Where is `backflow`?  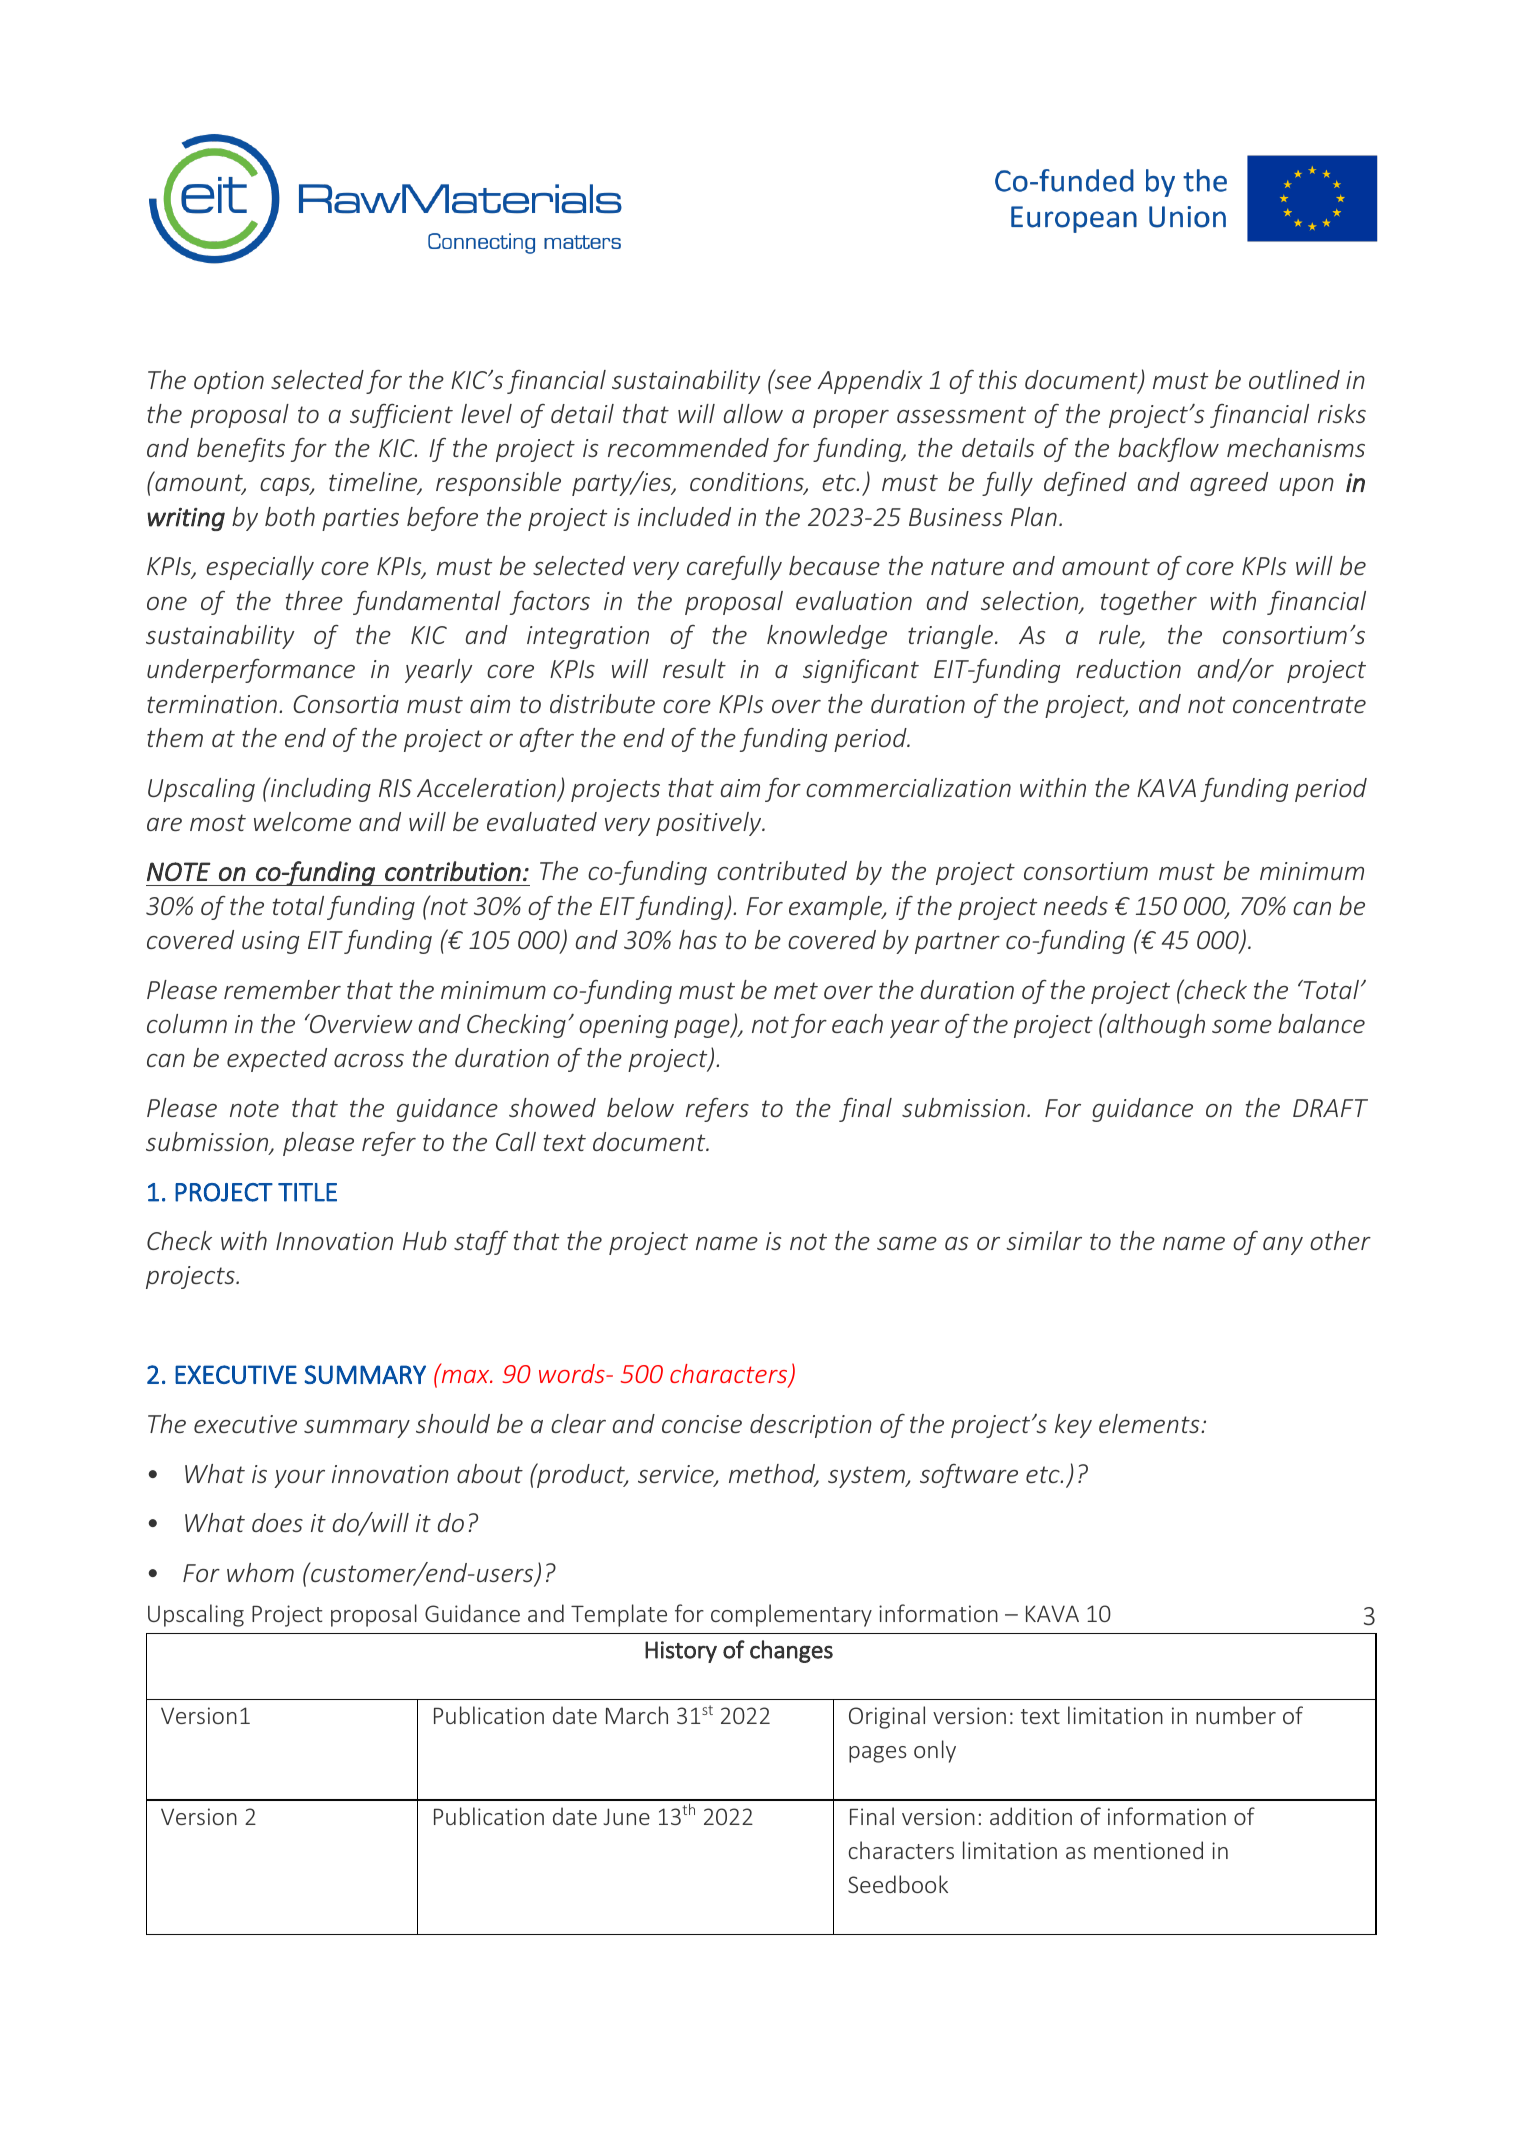 backflow is located at coordinates (1168, 449).
